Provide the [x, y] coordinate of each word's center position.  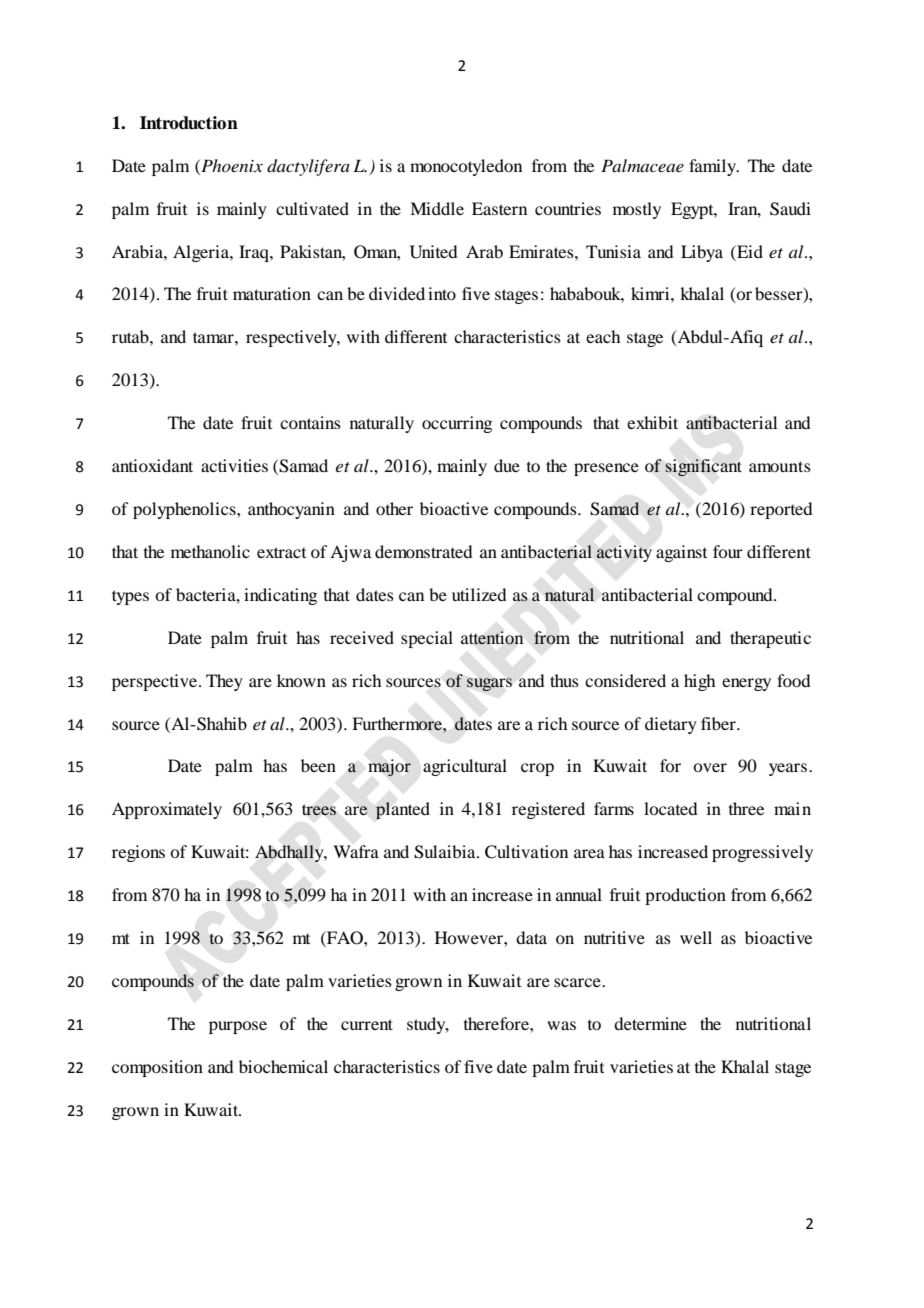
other [394, 508]
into [442, 293]
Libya [702, 253]
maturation [272, 293]
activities [234, 465]
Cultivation [526, 852]
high [699, 682]
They [224, 682]
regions [138, 853]
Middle [437, 208]
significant [704, 467]
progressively [762, 853]
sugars [489, 684]
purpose [238, 1027]
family [713, 167]
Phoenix [231, 165]
